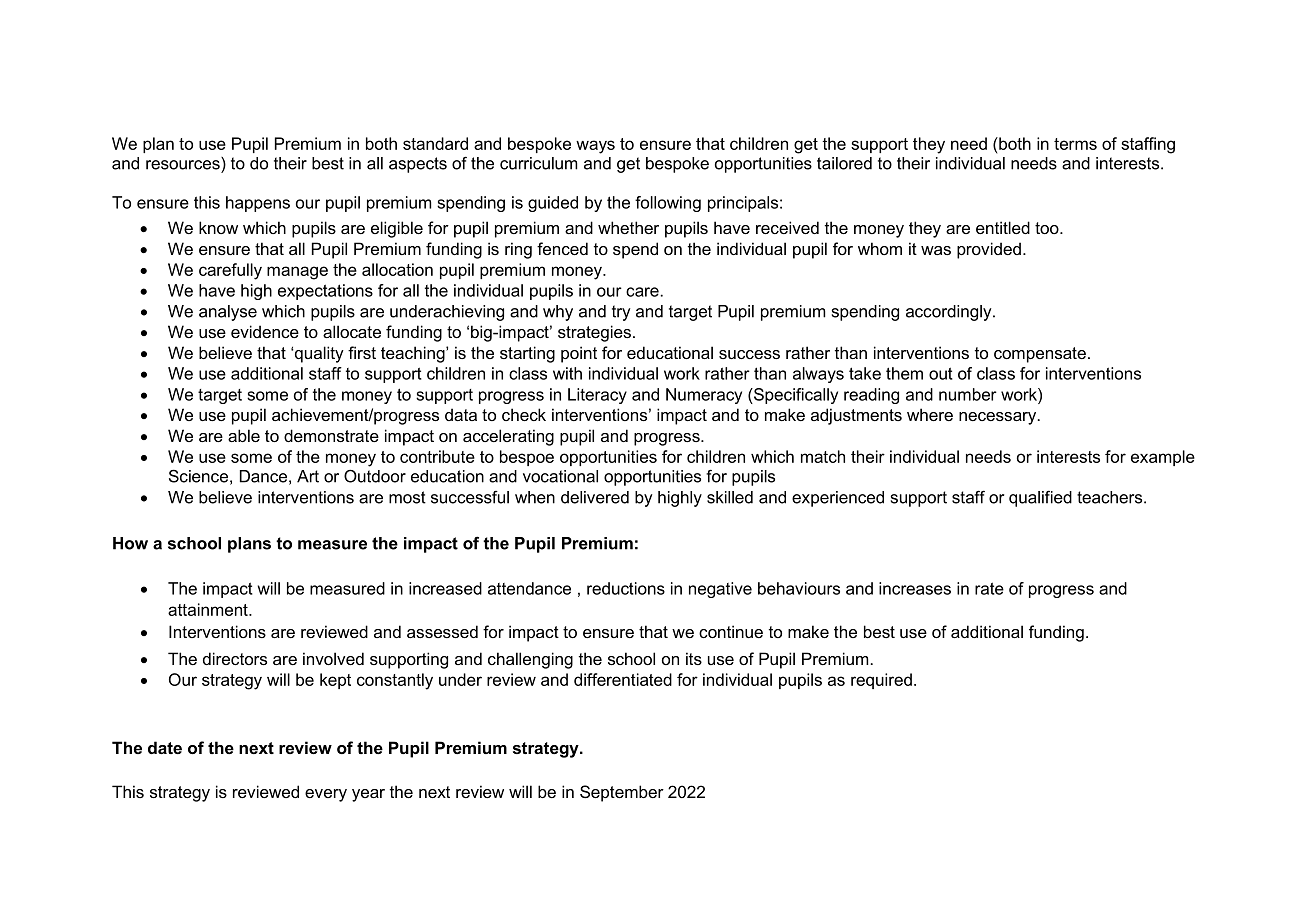 This screenshot has height=924, width=1308. I want to click on point, so click(579, 354).
